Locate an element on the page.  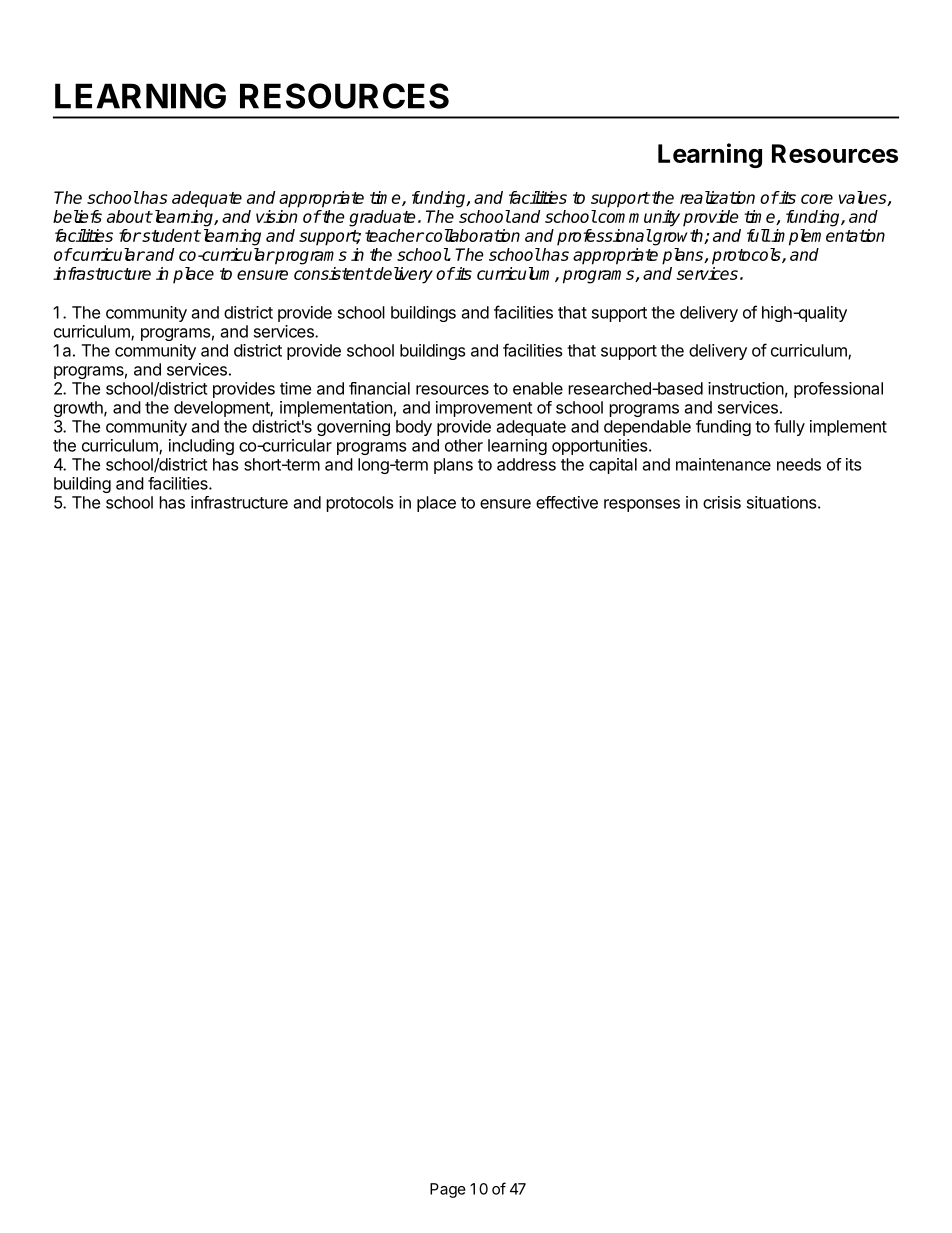
collaboration is located at coordinates (471, 235).
